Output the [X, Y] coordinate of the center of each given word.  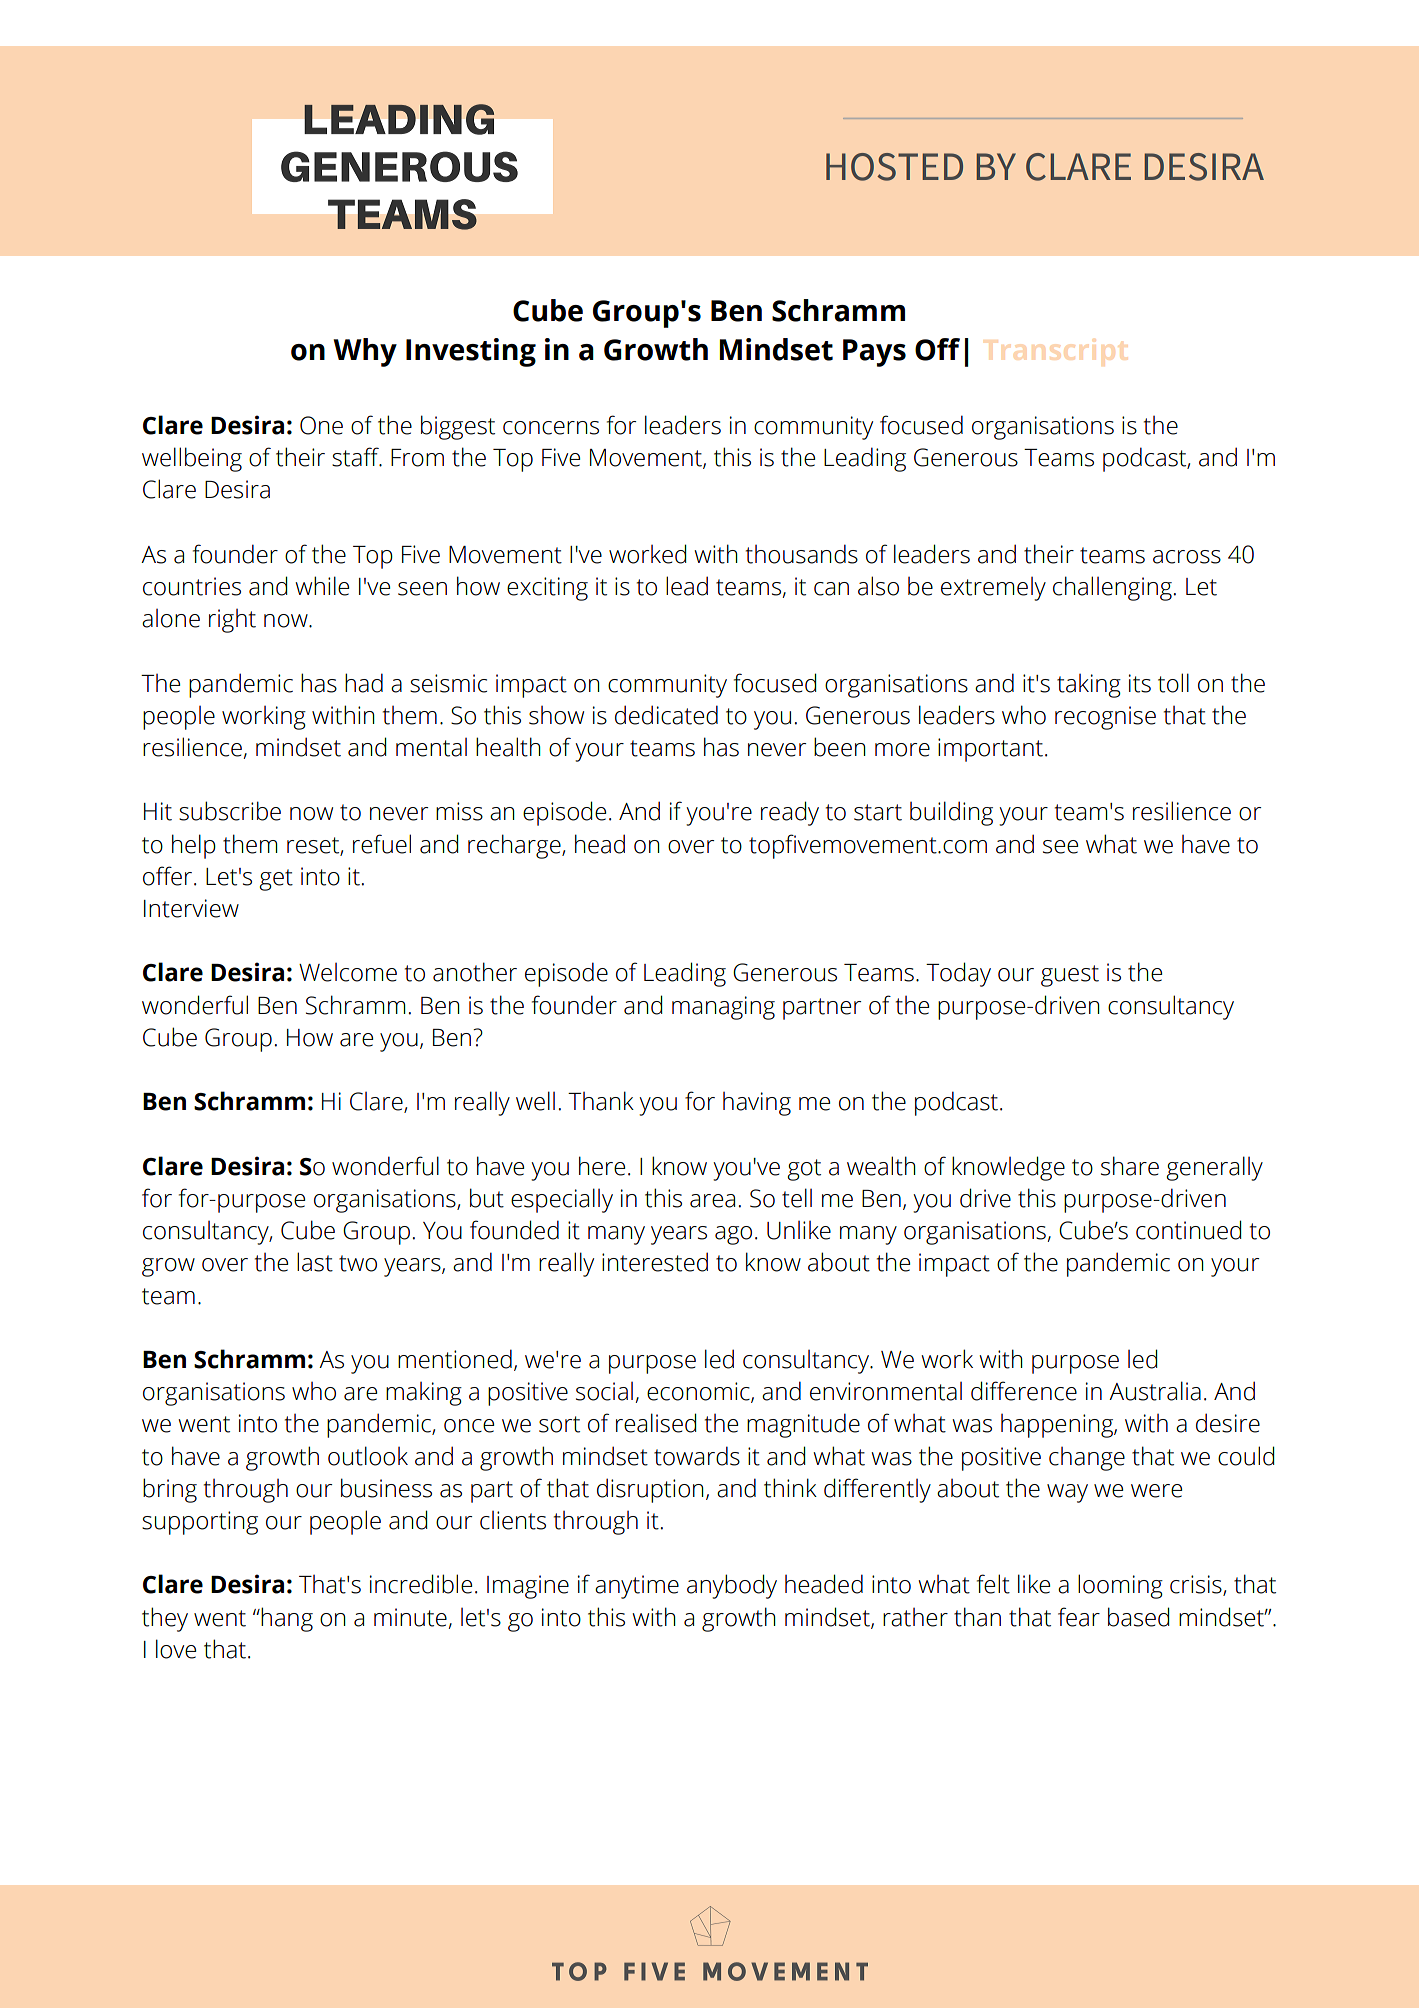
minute [410, 1617]
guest [1070, 976]
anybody [732, 1586]
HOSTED [894, 167]
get [276, 880]
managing [723, 1008]
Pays [874, 353]
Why [365, 352]
